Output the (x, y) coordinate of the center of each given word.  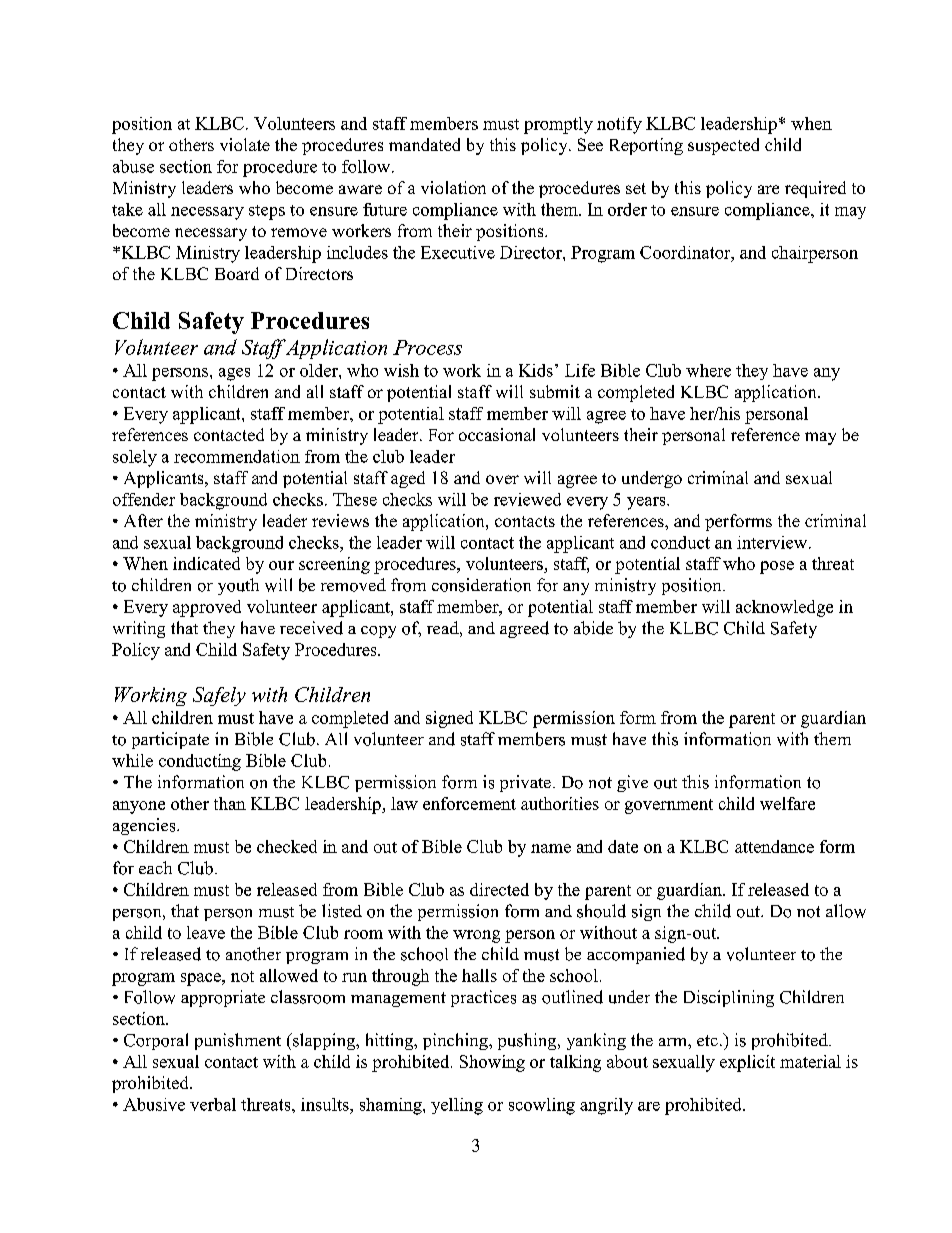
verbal (213, 1104)
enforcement (469, 803)
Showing (492, 1063)
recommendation (237, 456)
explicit (747, 1063)
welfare (787, 803)
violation (453, 187)
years (647, 503)
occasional (497, 434)
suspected (723, 146)
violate (245, 144)
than (230, 803)
